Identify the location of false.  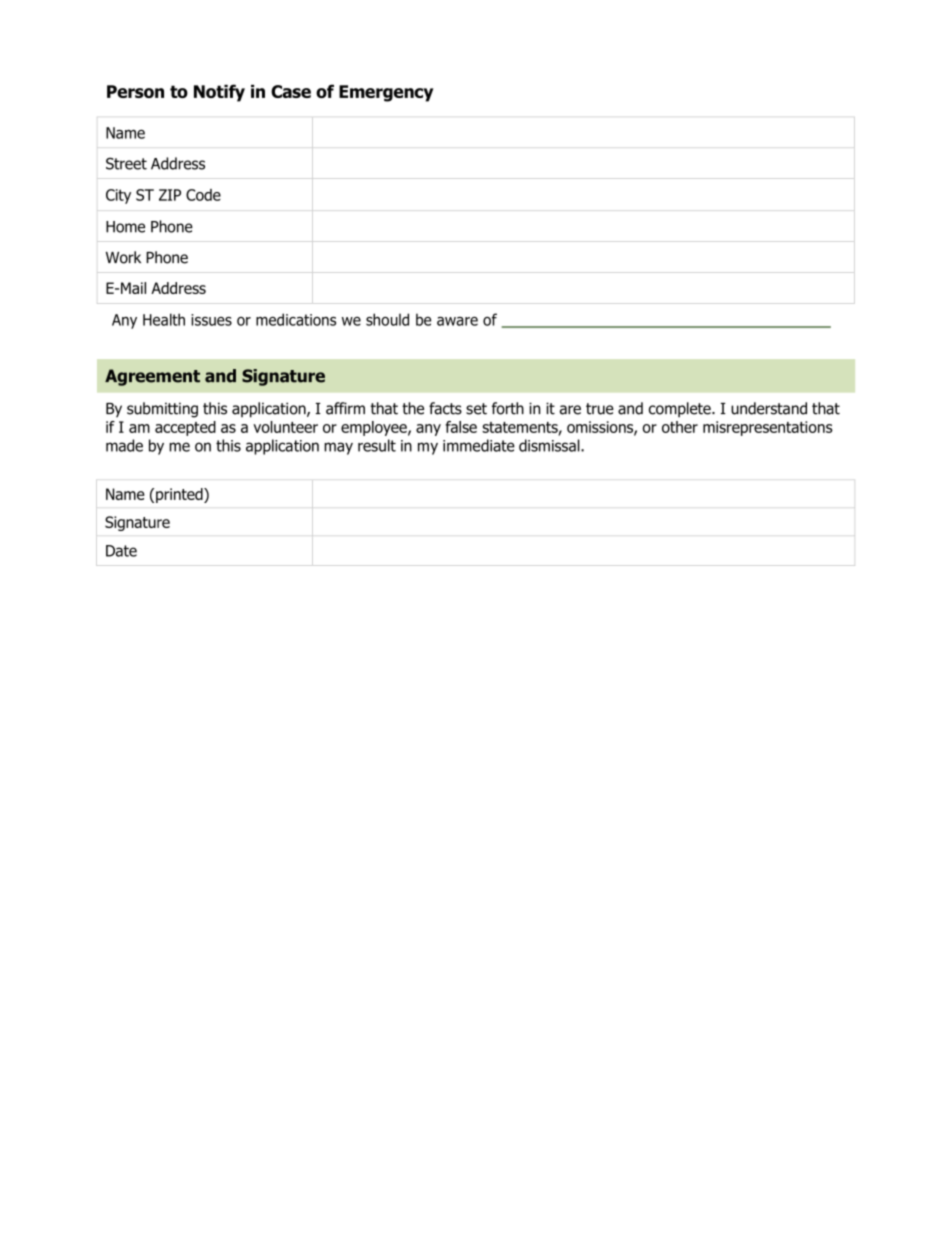
(461, 427).
